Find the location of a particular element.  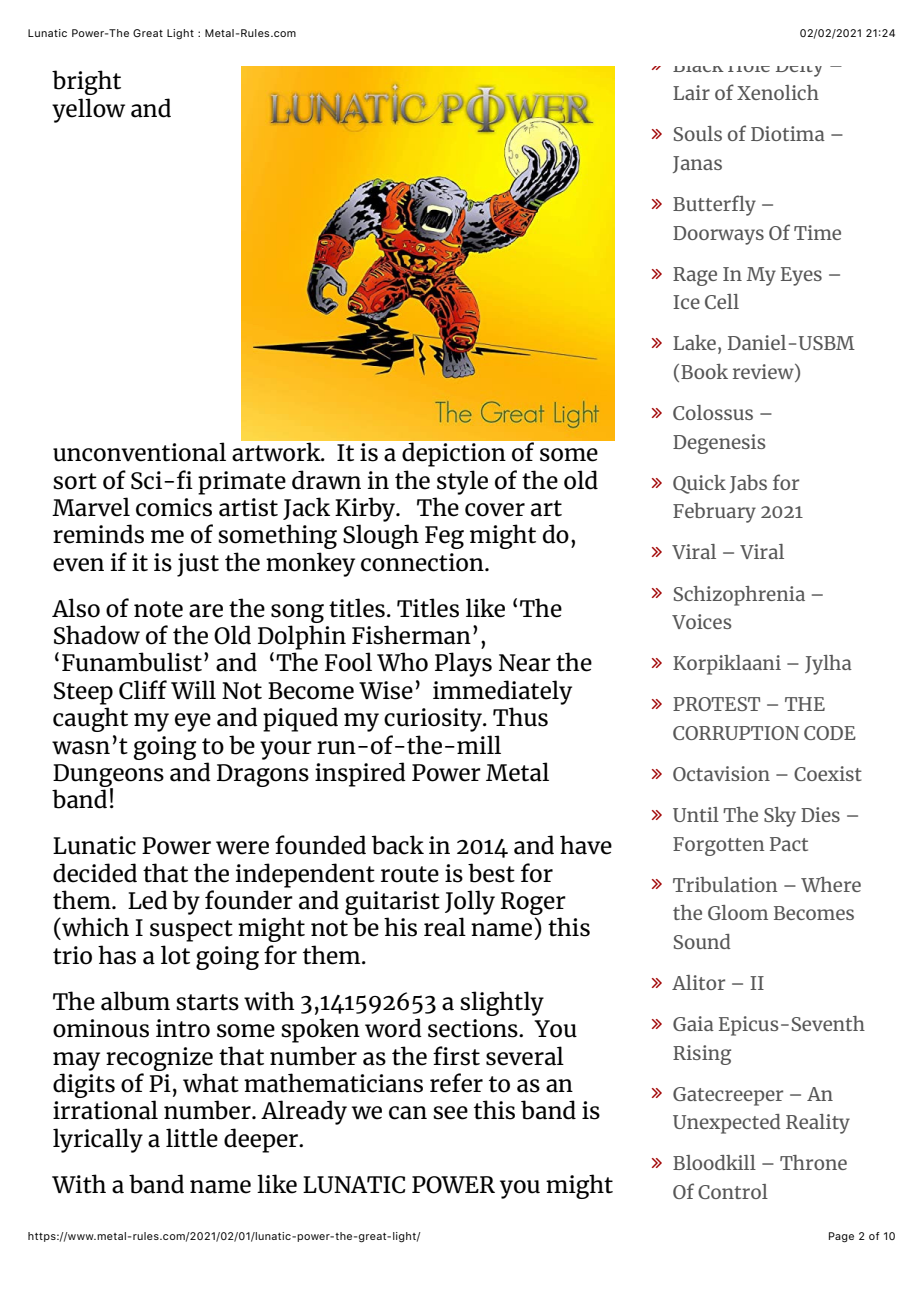

Will is located at coordinates (193, 689).
